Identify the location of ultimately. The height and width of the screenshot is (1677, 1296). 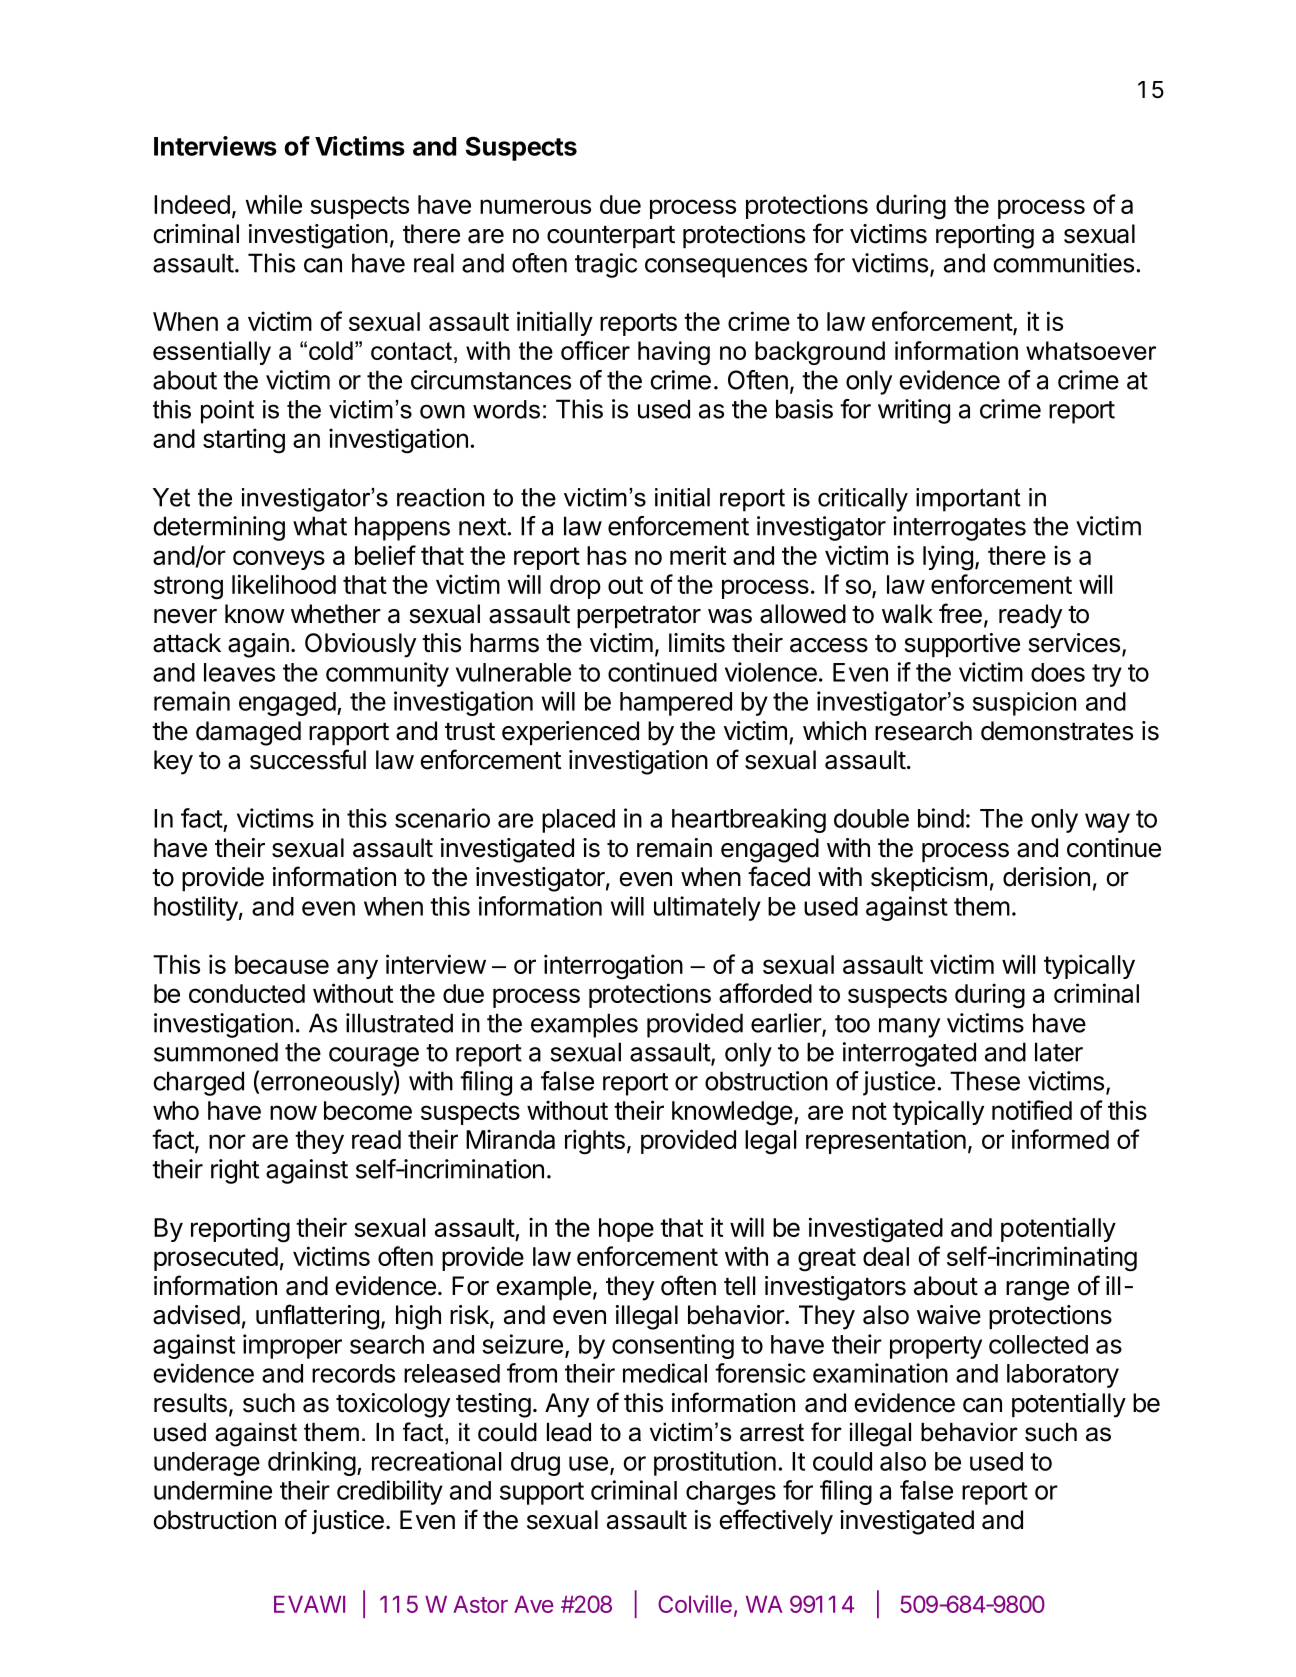
(707, 908).
